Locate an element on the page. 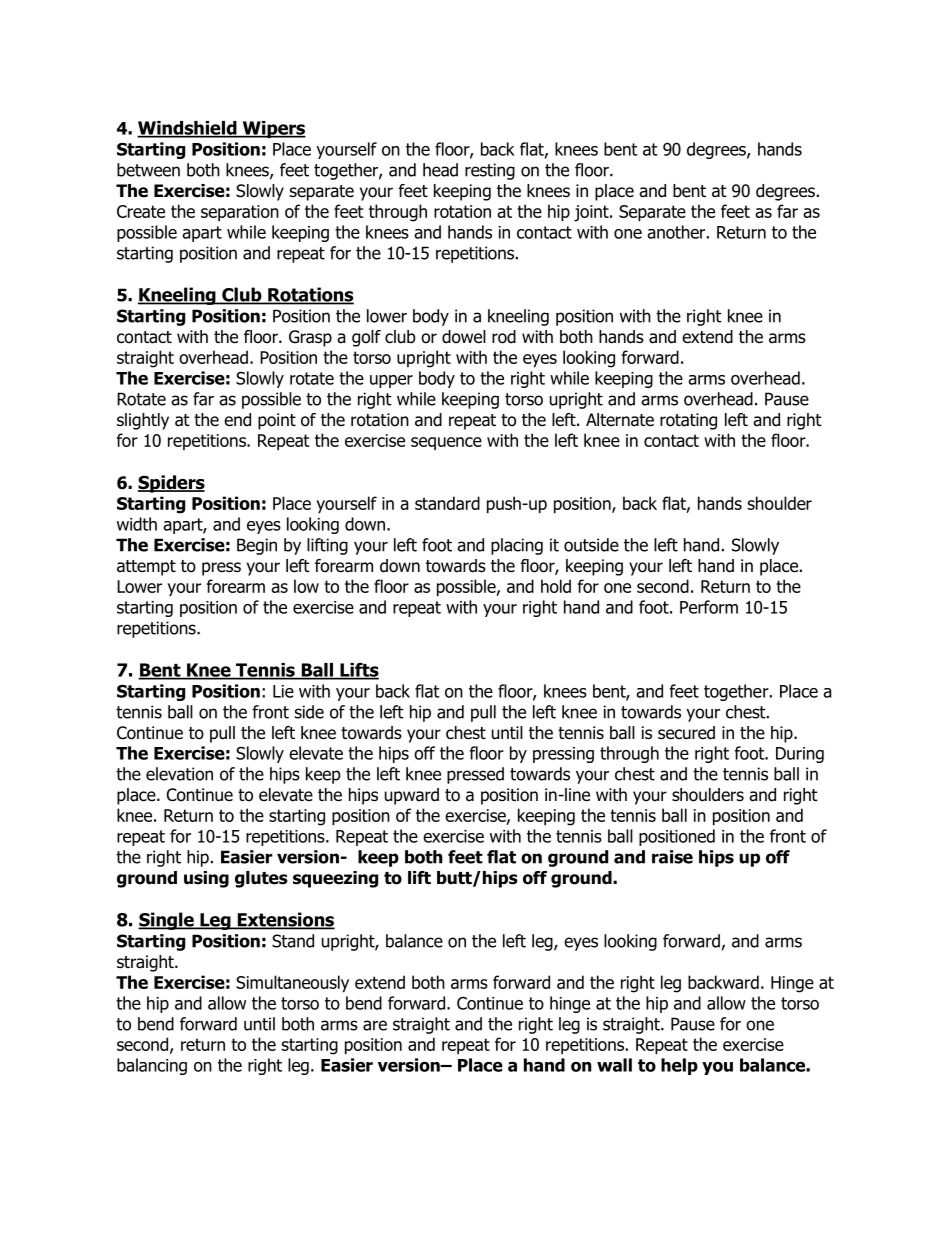 The height and width of the document is (1233, 952). joint is located at coordinates (592, 213).
